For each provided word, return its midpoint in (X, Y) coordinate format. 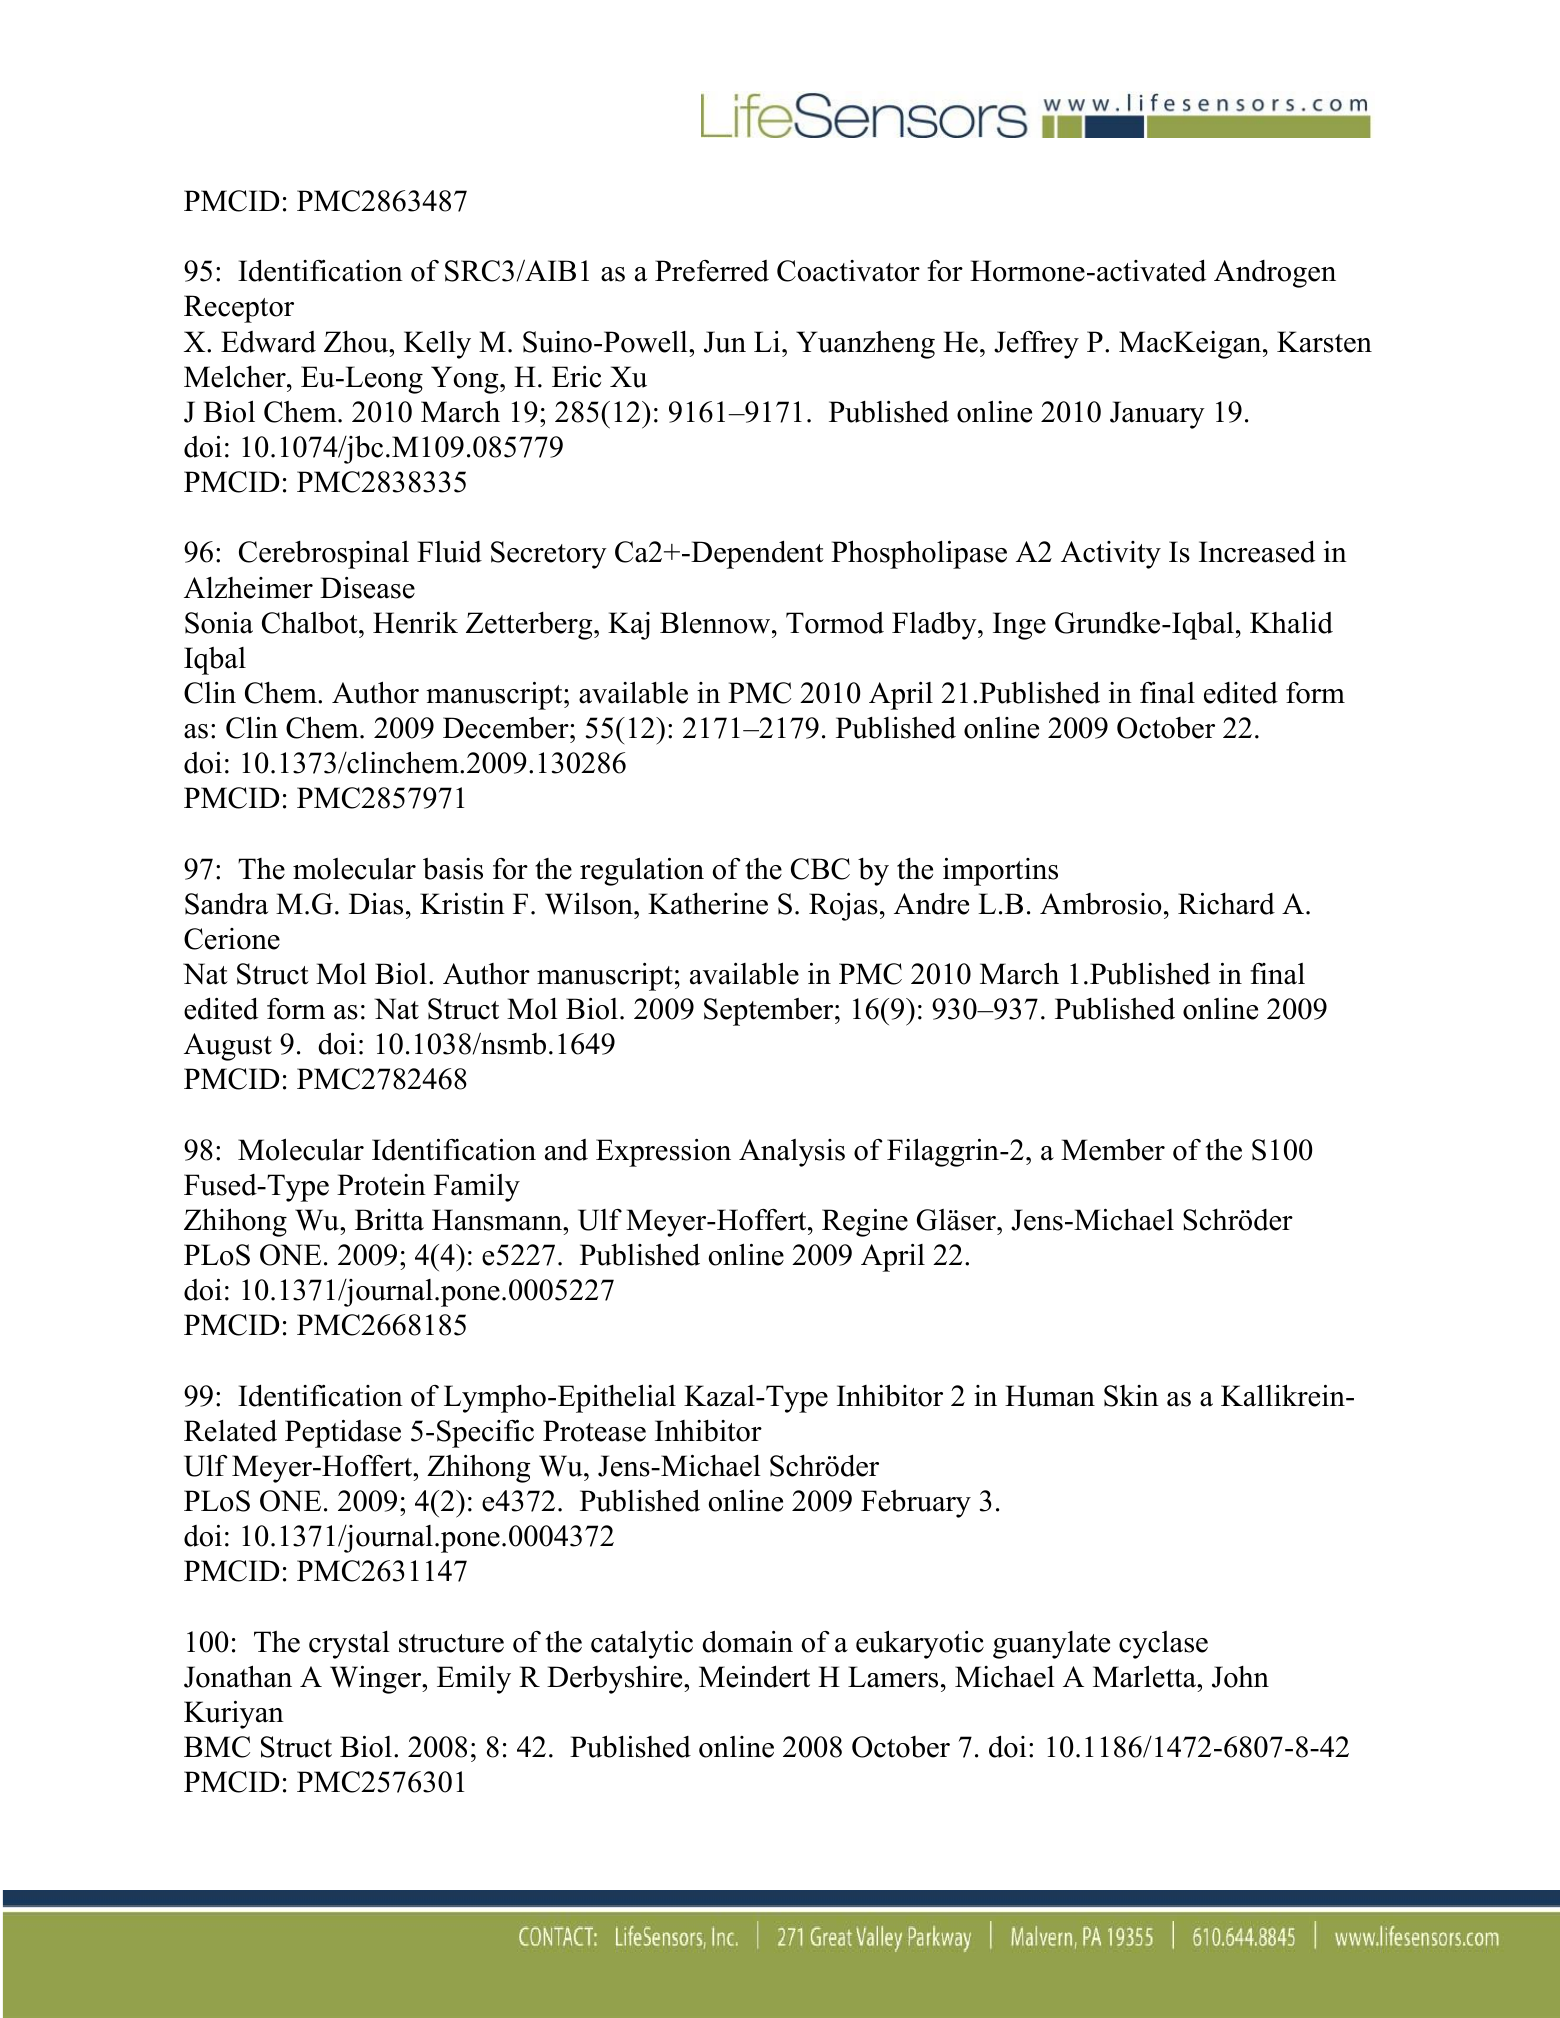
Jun (725, 342)
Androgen (1275, 274)
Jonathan (238, 1676)
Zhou (357, 342)
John (1240, 1677)
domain (747, 1641)
